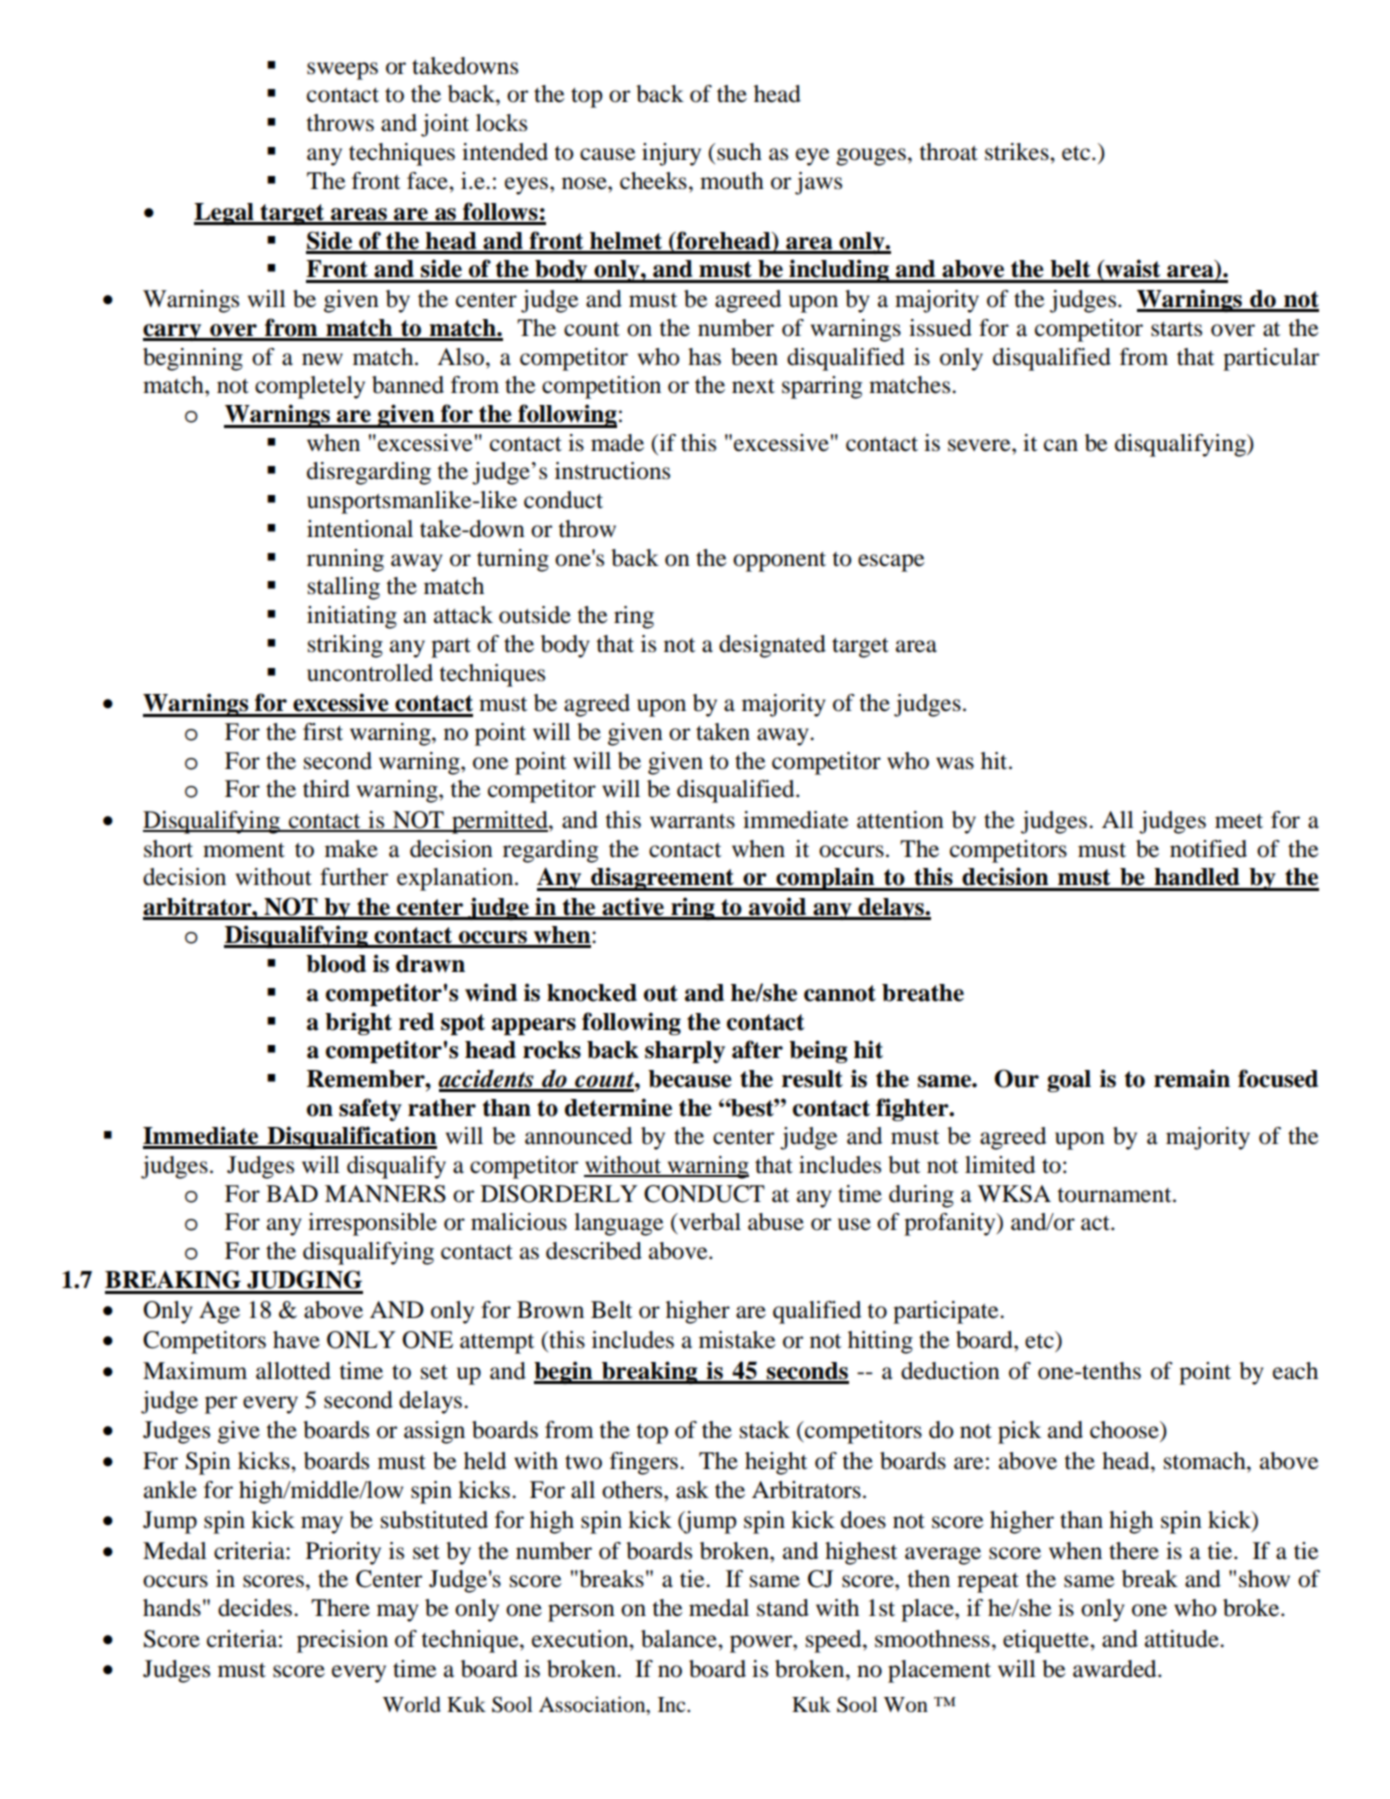 Image resolution: width=1390 pixels, height=1799 pixels. I want to click on stack, so click(765, 1430).
